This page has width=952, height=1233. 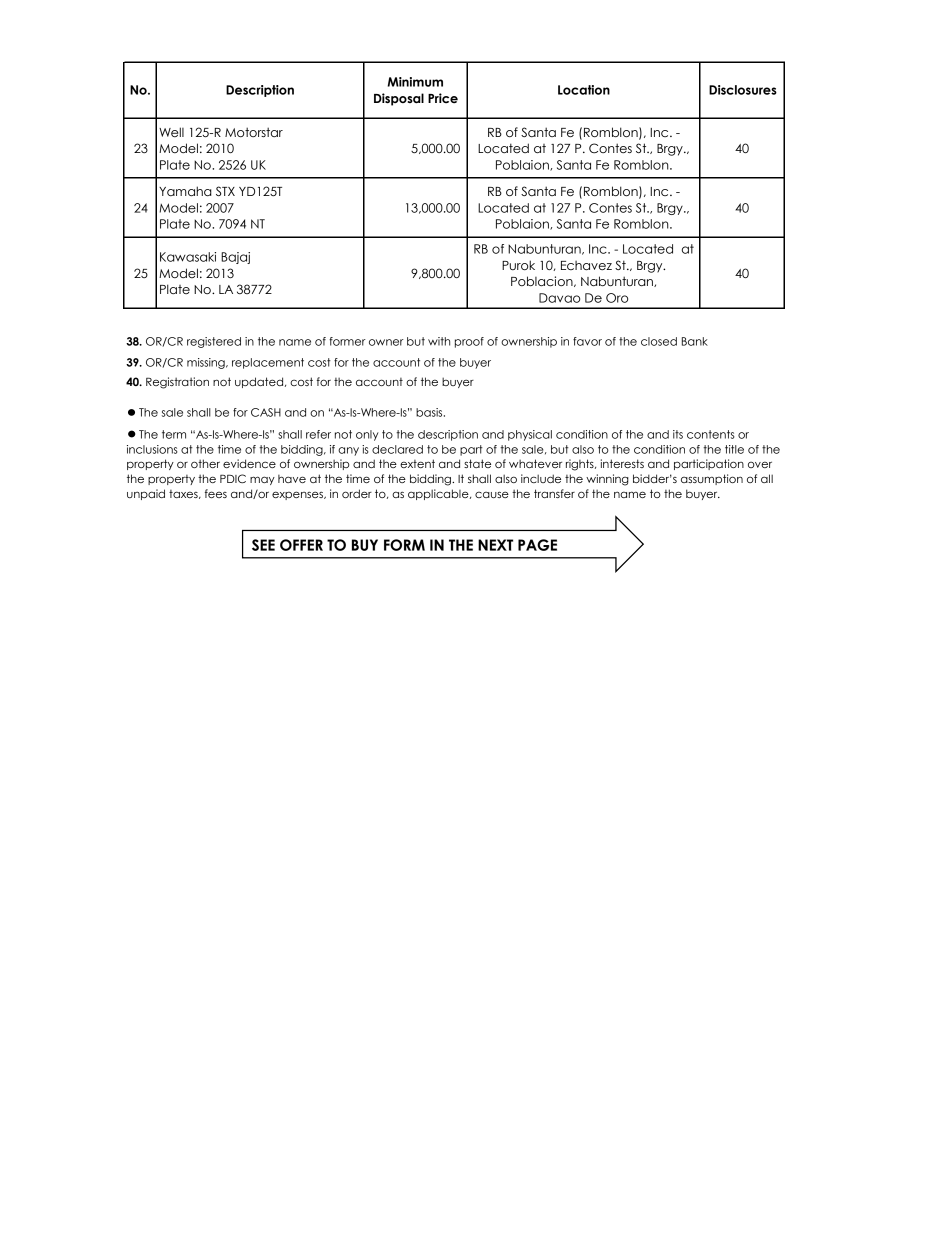 I want to click on basis, so click(x=430, y=412).
